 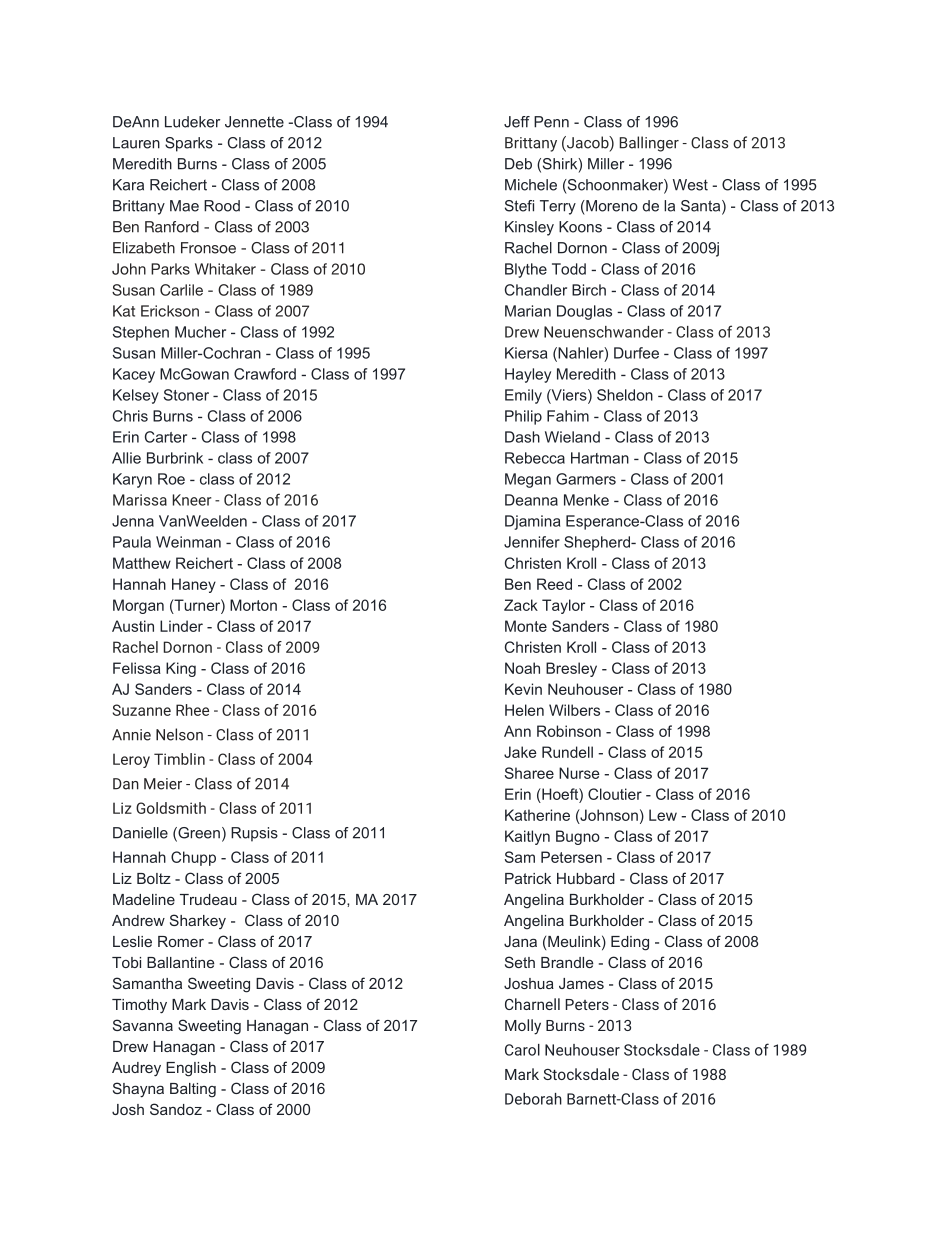 I want to click on Lauren, so click(x=136, y=143).
